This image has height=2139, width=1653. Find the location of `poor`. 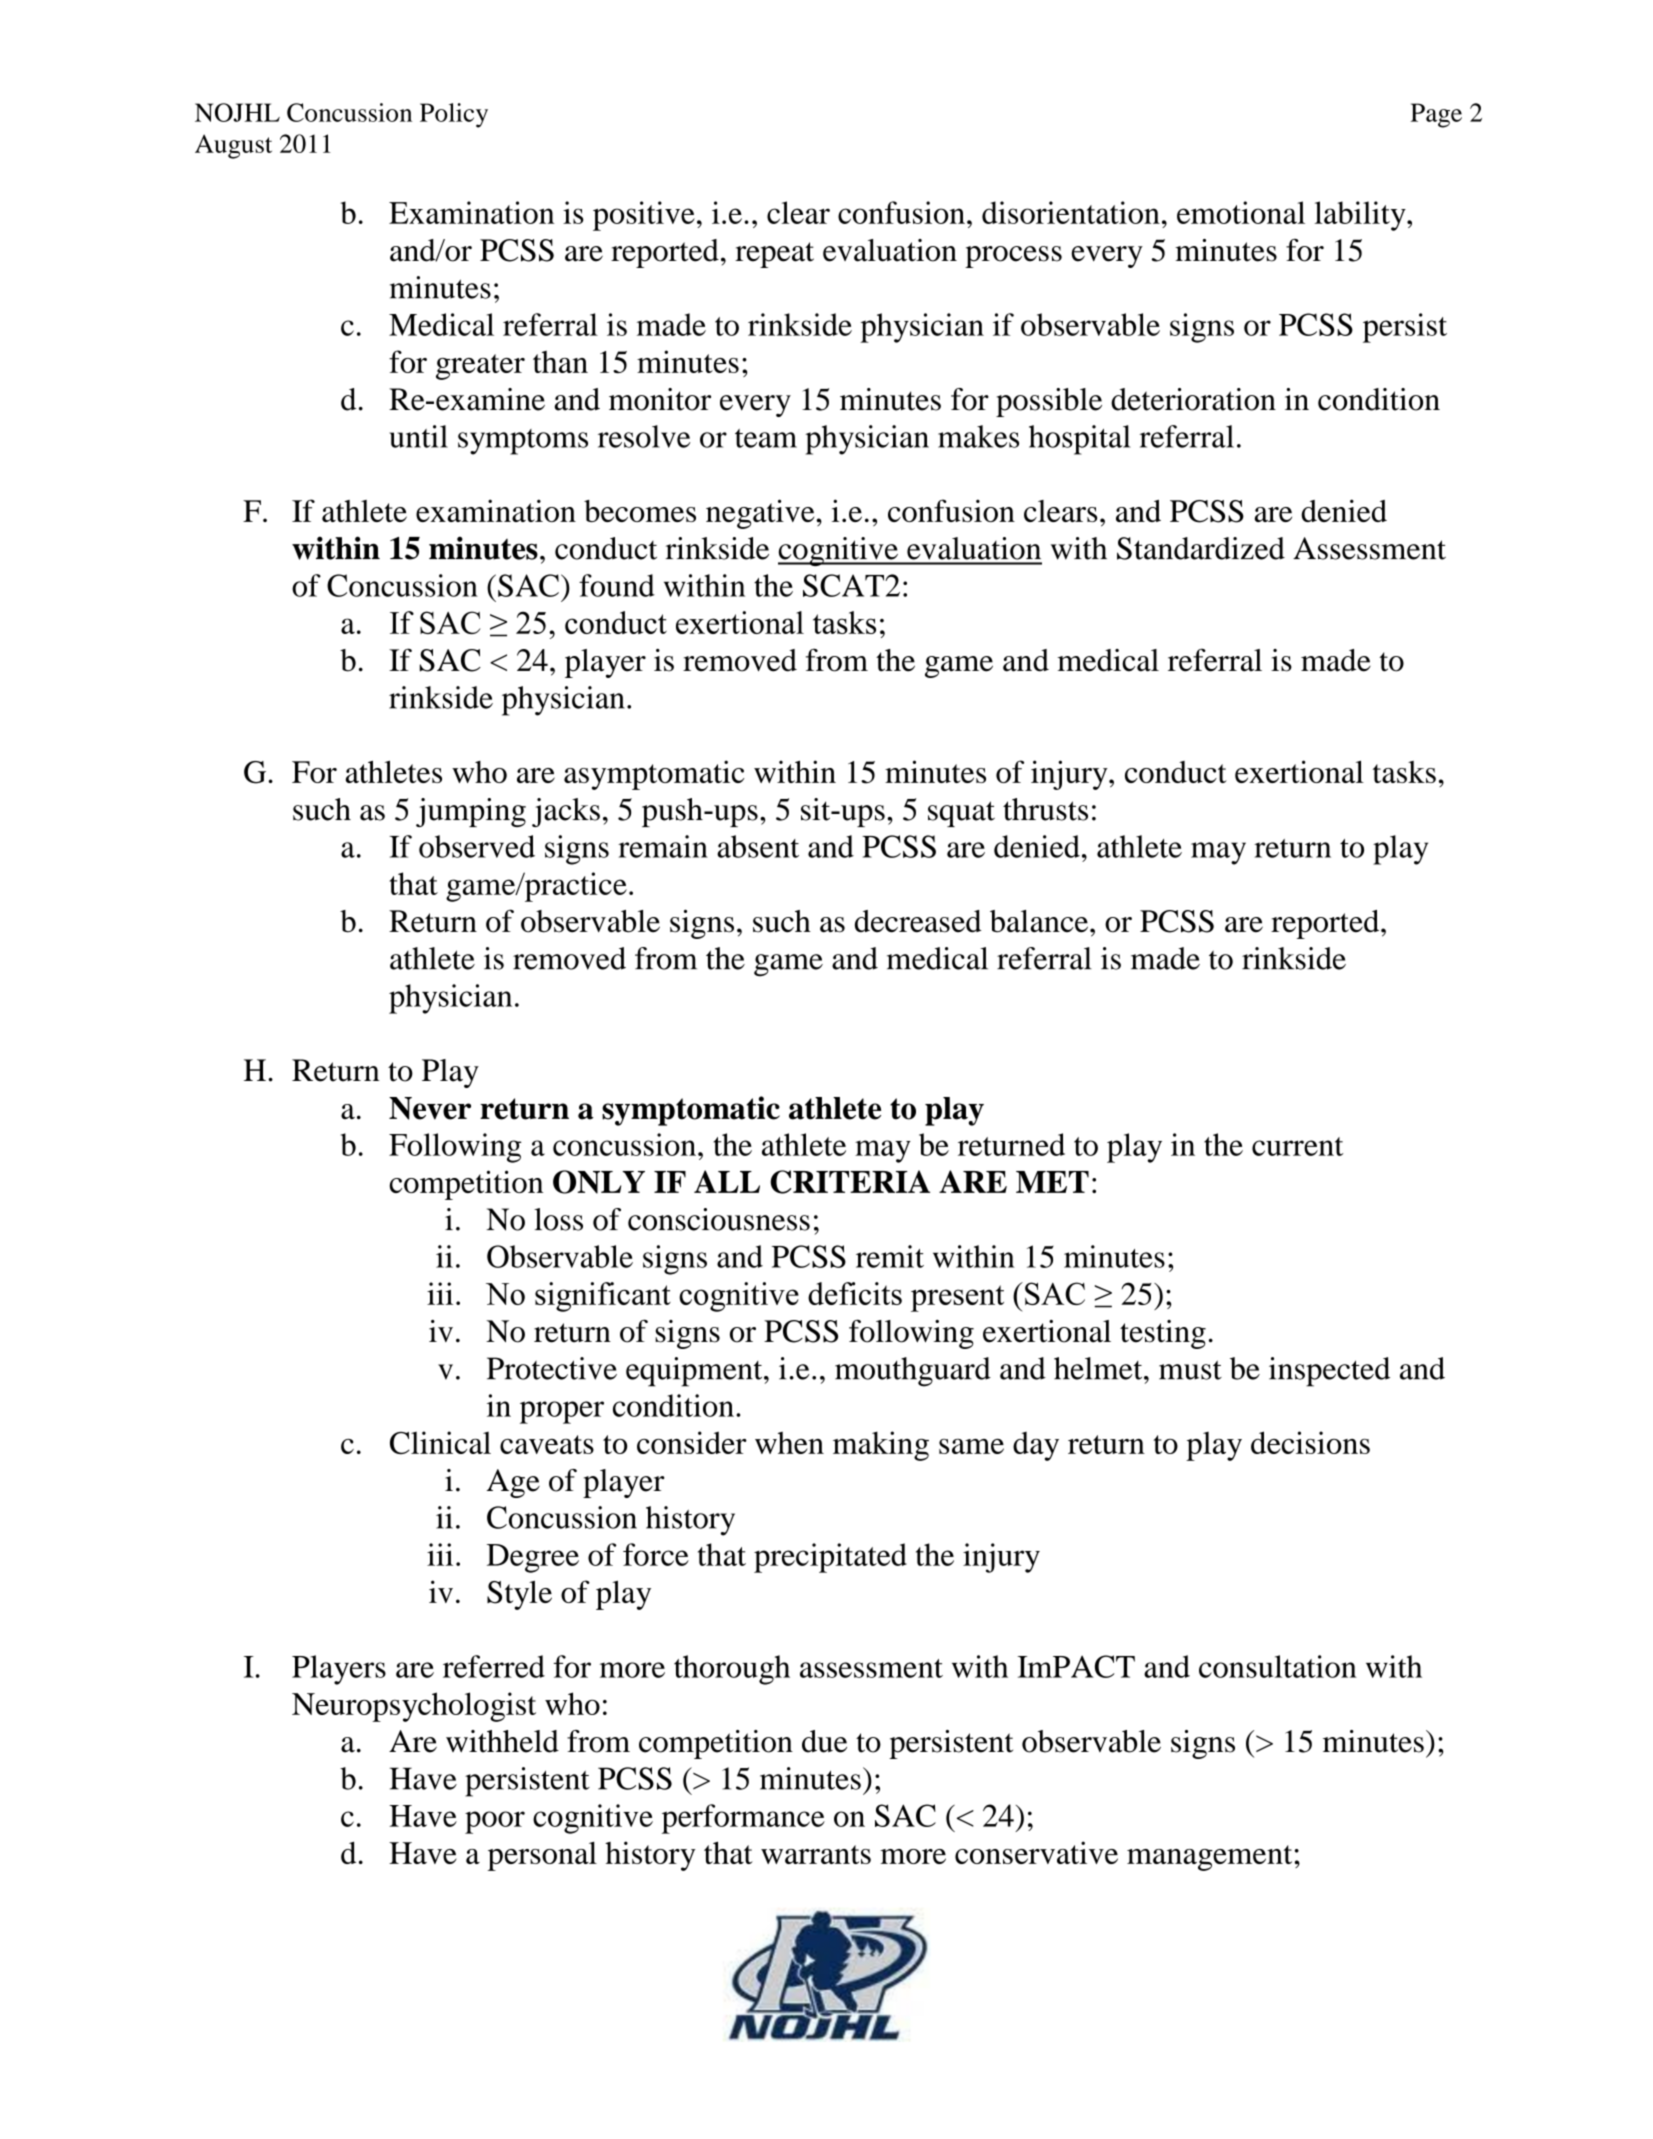

poor is located at coordinates (495, 1822).
